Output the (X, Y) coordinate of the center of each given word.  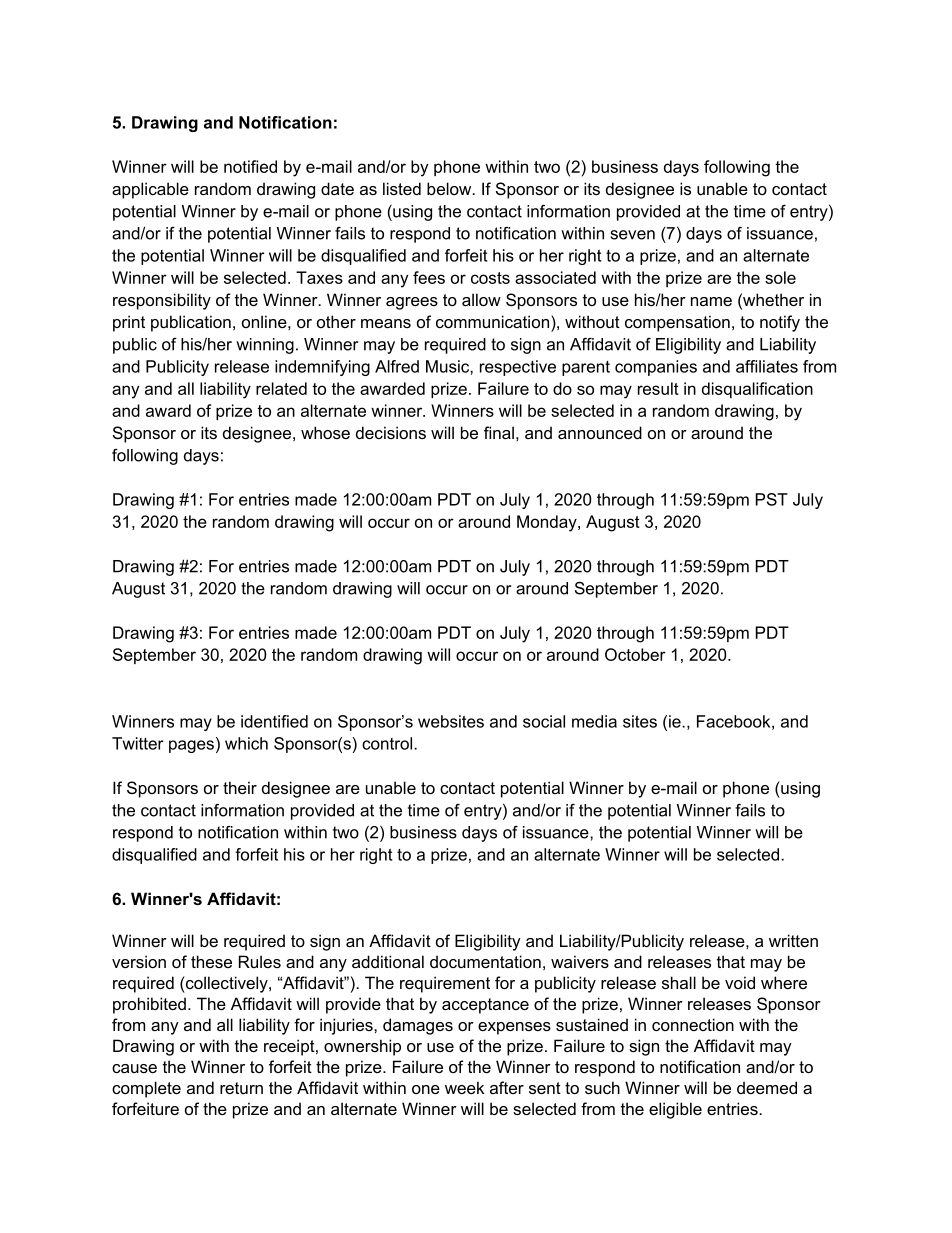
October (635, 654)
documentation (485, 961)
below (450, 188)
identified (274, 721)
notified (250, 166)
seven (633, 235)
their (240, 787)
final (499, 432)
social (544, 721)
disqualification (757, 390)
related (281, 388)
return (241, 1088)
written (793, 940)
